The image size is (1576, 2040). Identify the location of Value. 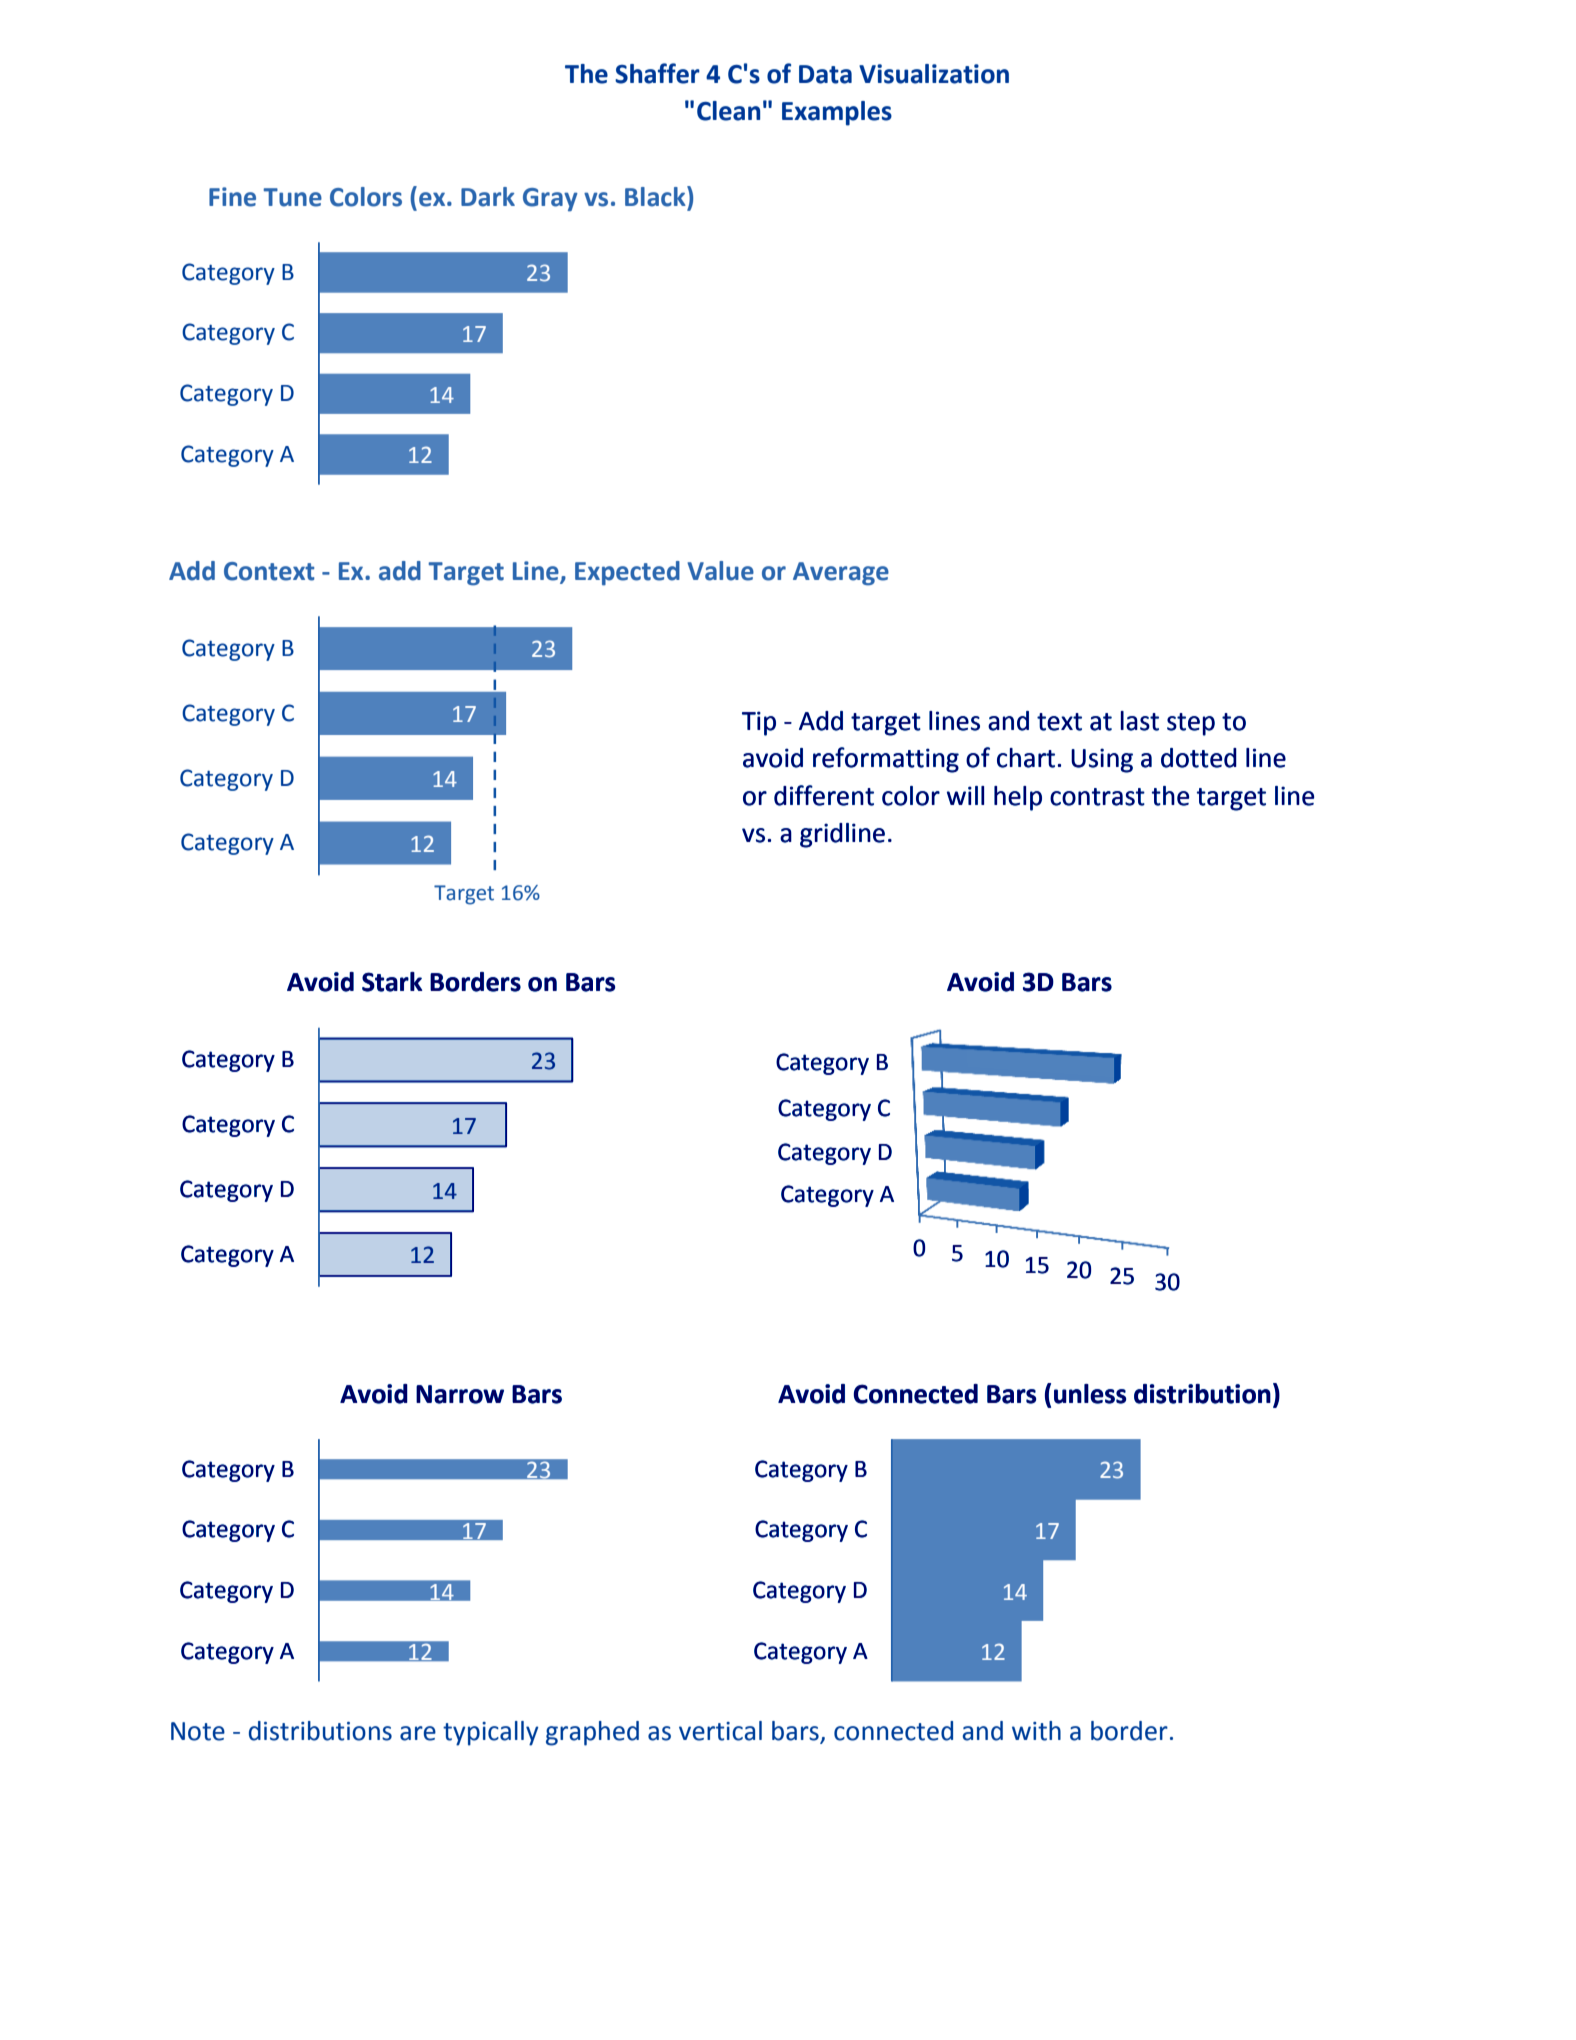
(720, 571).
